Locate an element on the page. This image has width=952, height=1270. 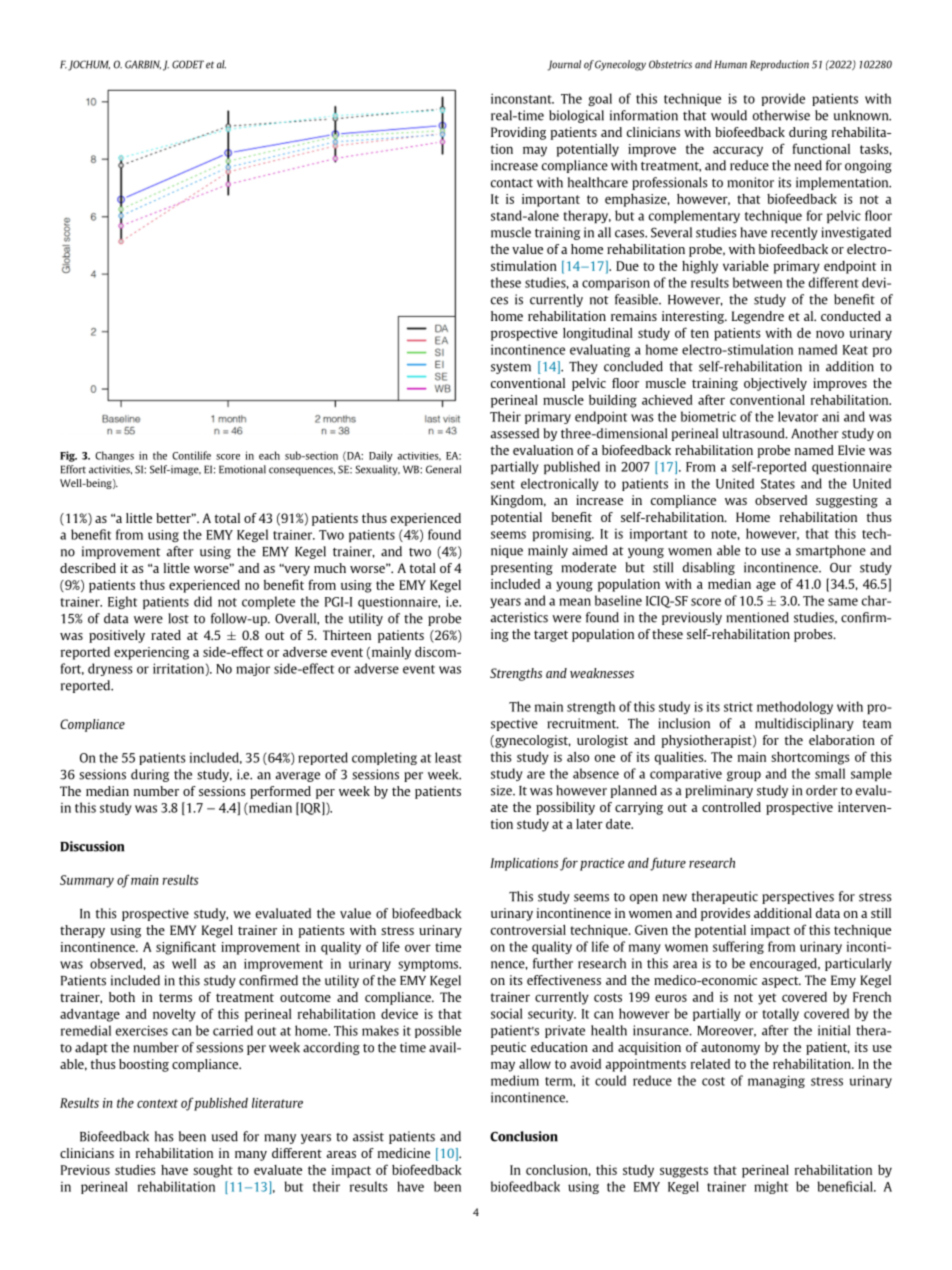
might is located at coordinates (771, 1187).
